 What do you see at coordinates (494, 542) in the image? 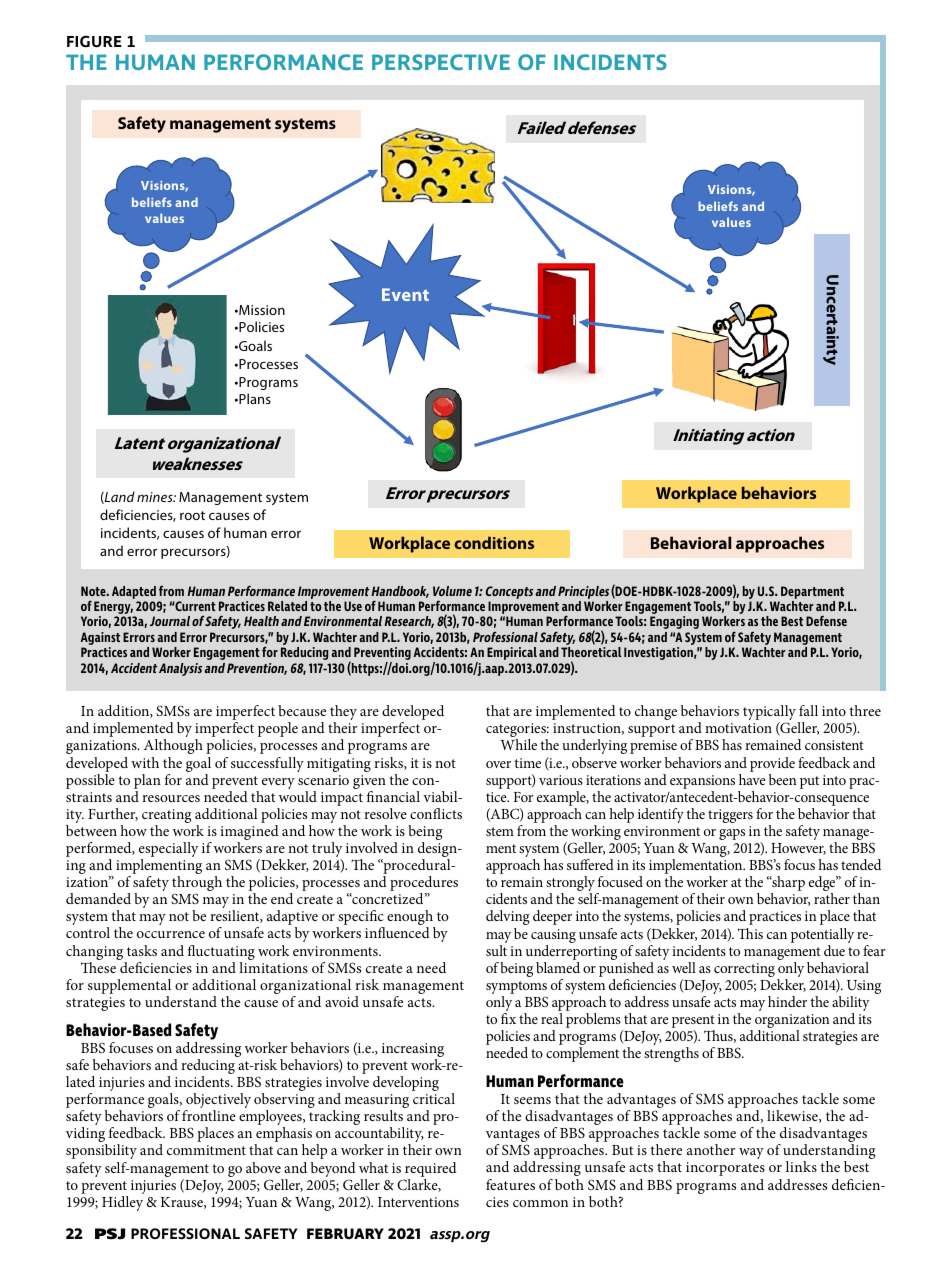
I see `conditions` at bounding box center [494, 542].
